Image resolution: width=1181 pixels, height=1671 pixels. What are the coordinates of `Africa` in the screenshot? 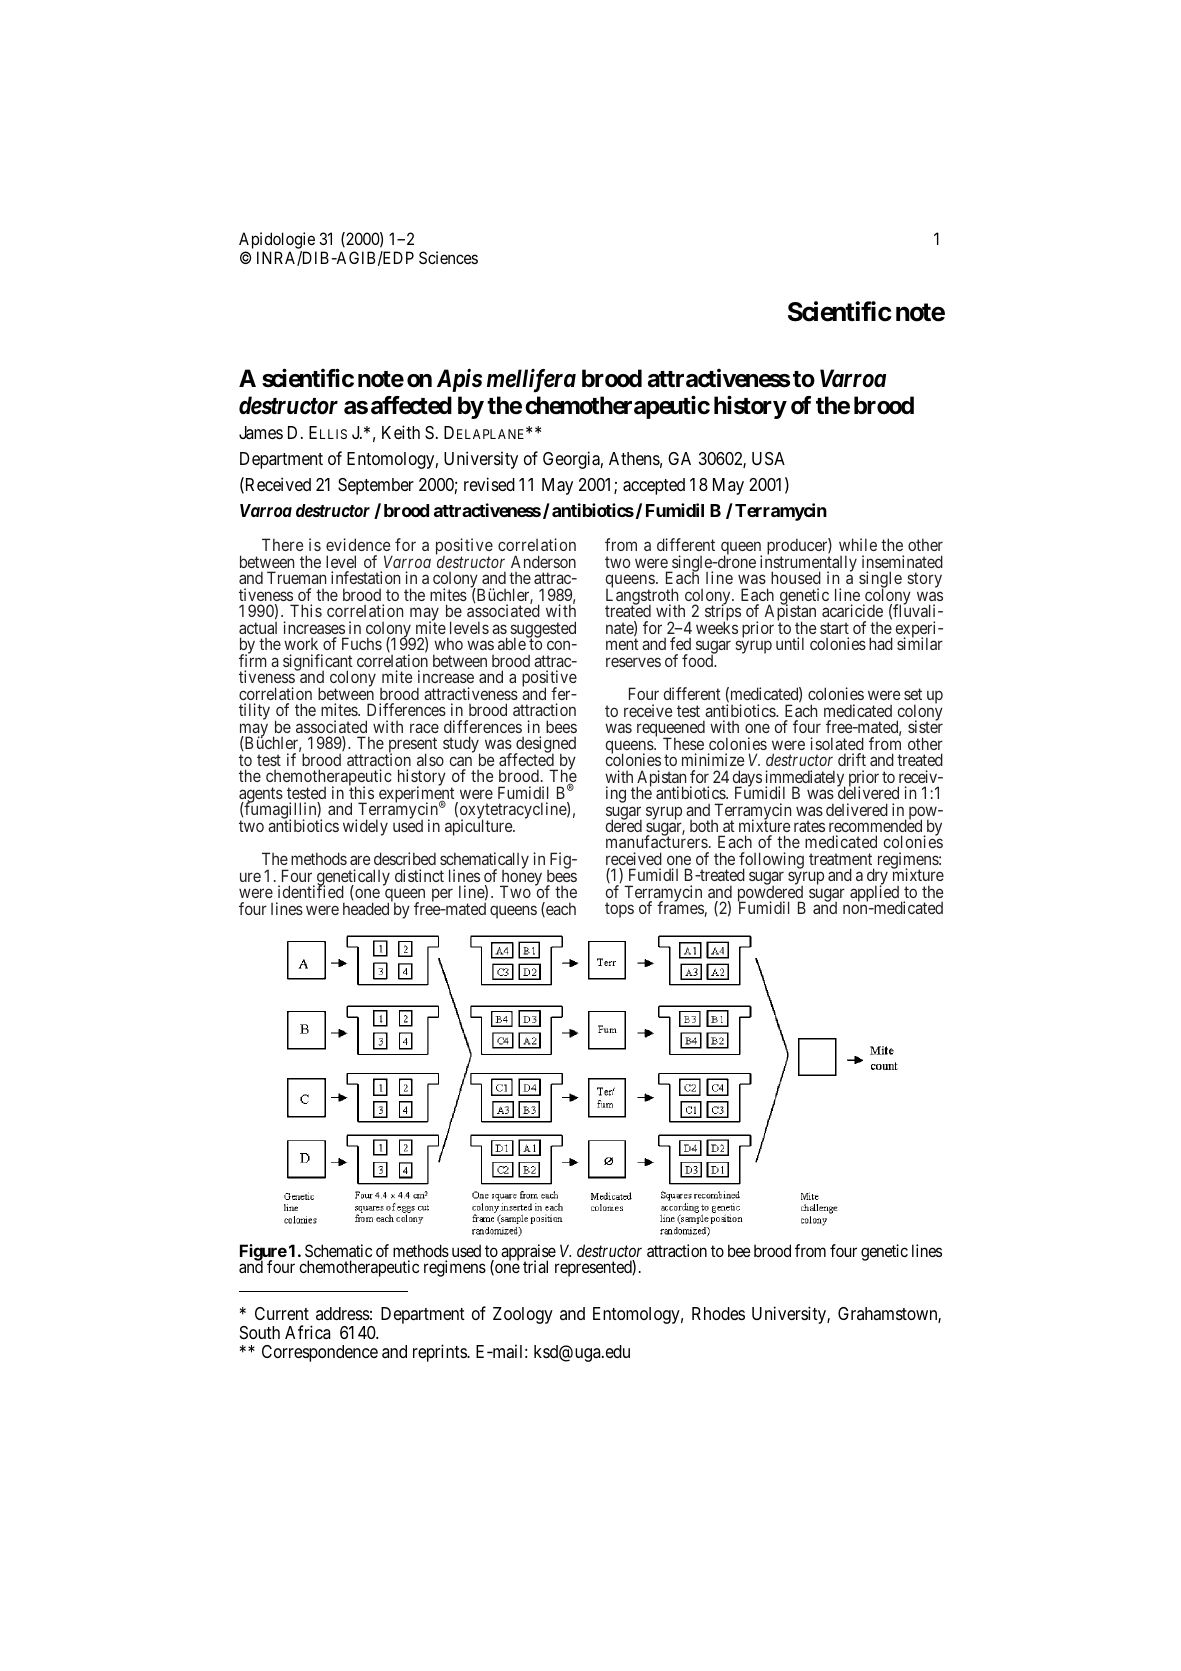 It's located at (307, 1332).
